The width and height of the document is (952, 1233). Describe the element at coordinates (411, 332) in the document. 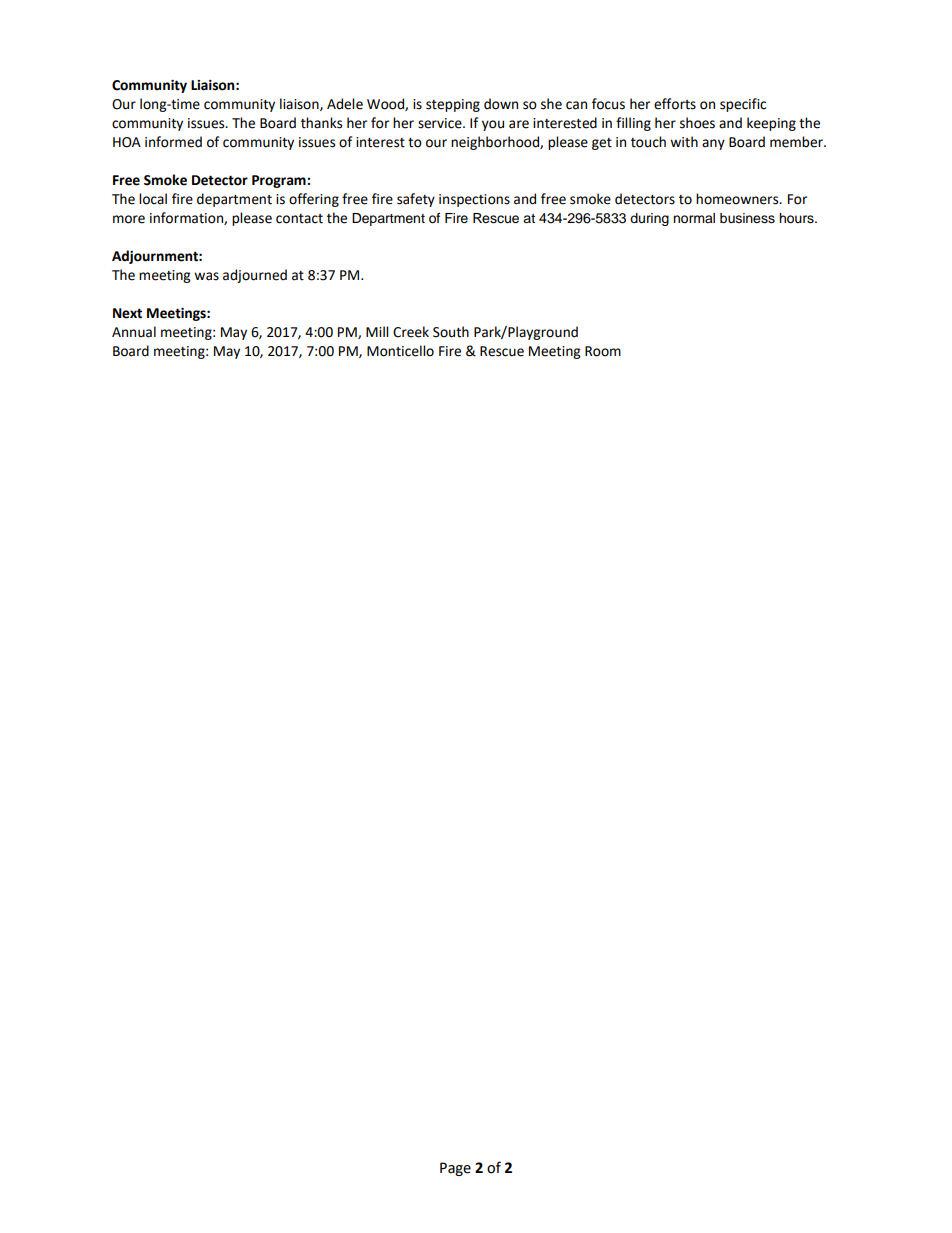

I see `Creek` at that location.
